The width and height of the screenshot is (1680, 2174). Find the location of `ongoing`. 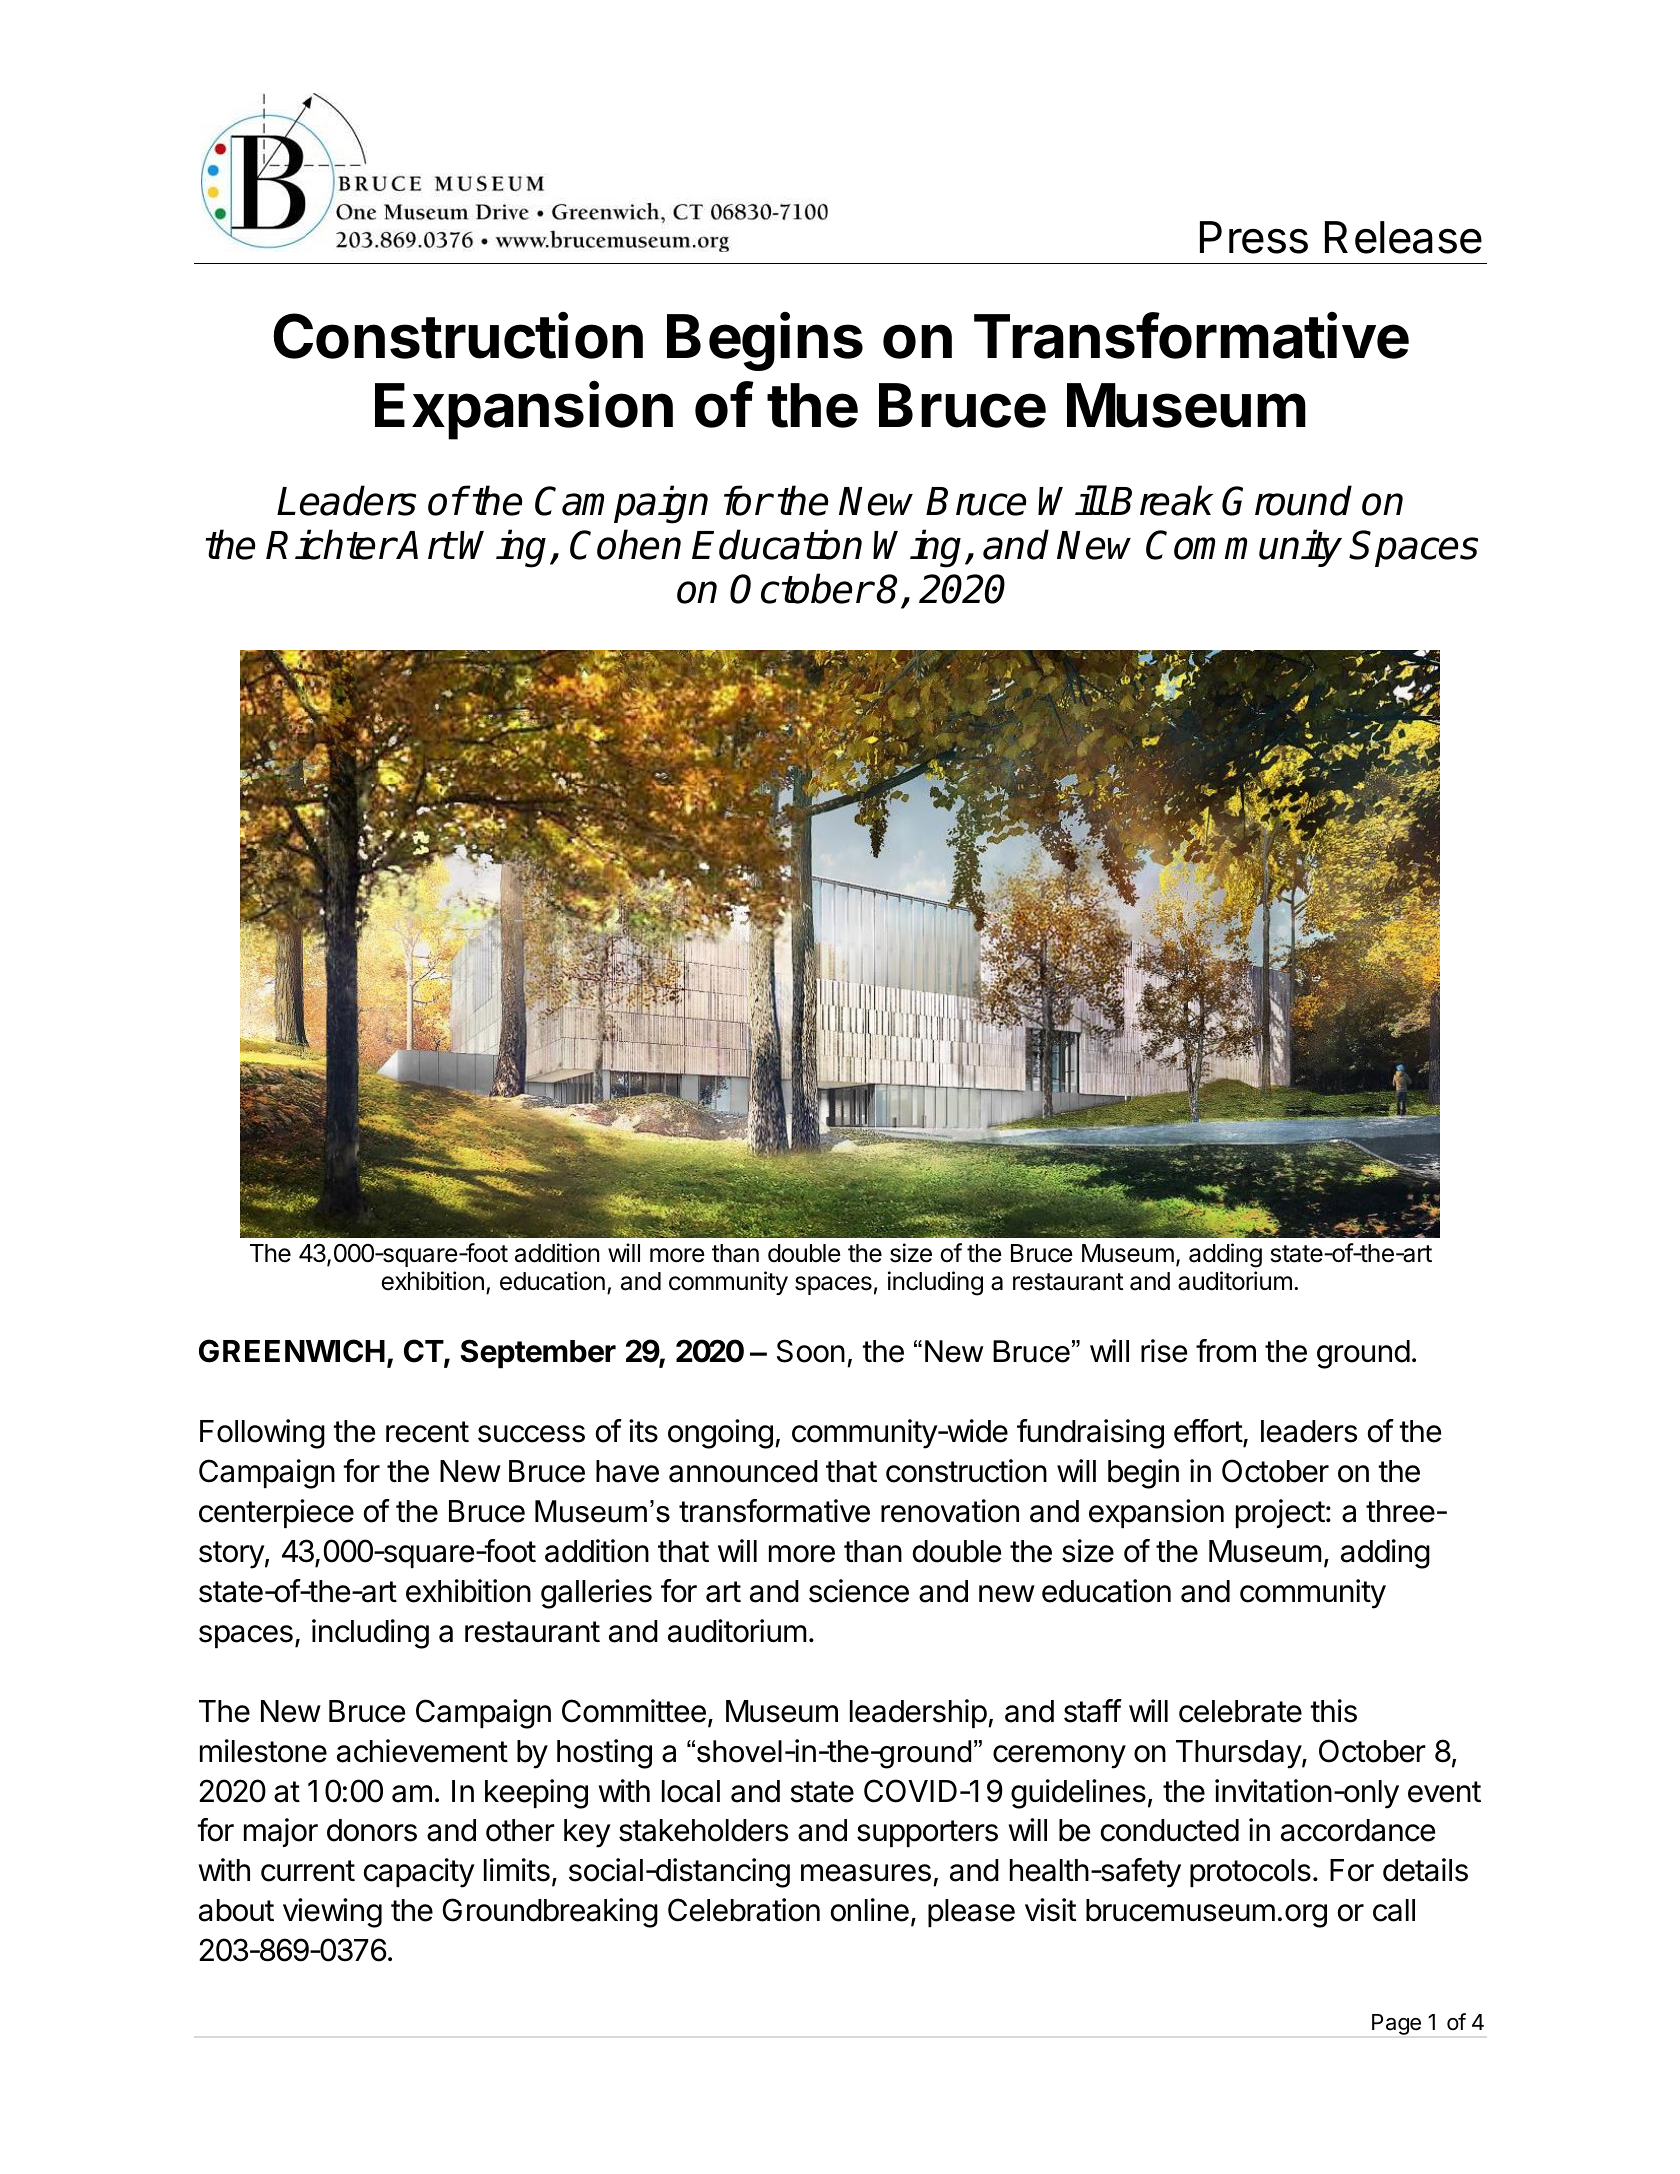

ongoing is located at coordinates (720, 1434).
